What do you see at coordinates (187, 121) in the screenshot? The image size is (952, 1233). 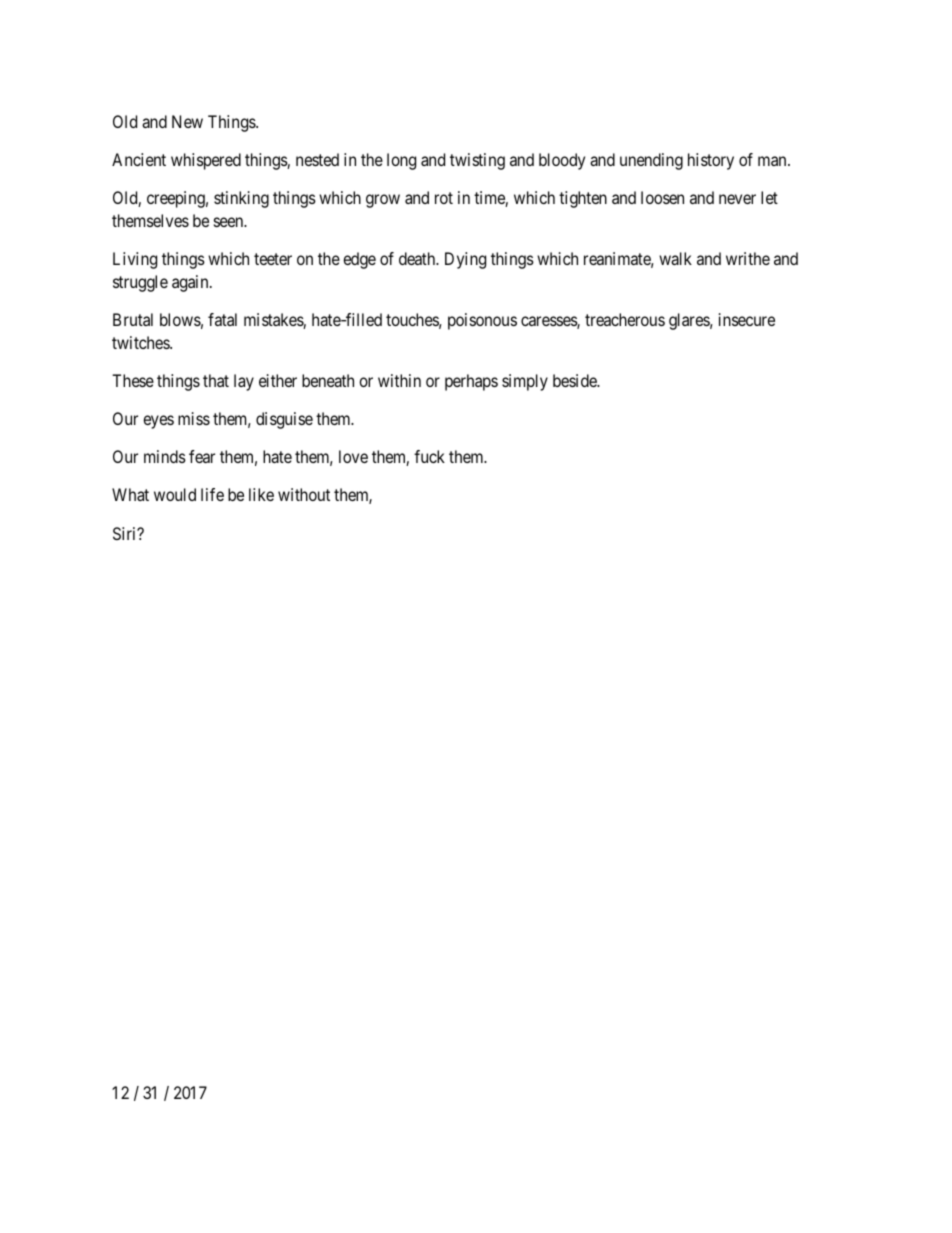 I see `New` at bounding box center [187, 121].
